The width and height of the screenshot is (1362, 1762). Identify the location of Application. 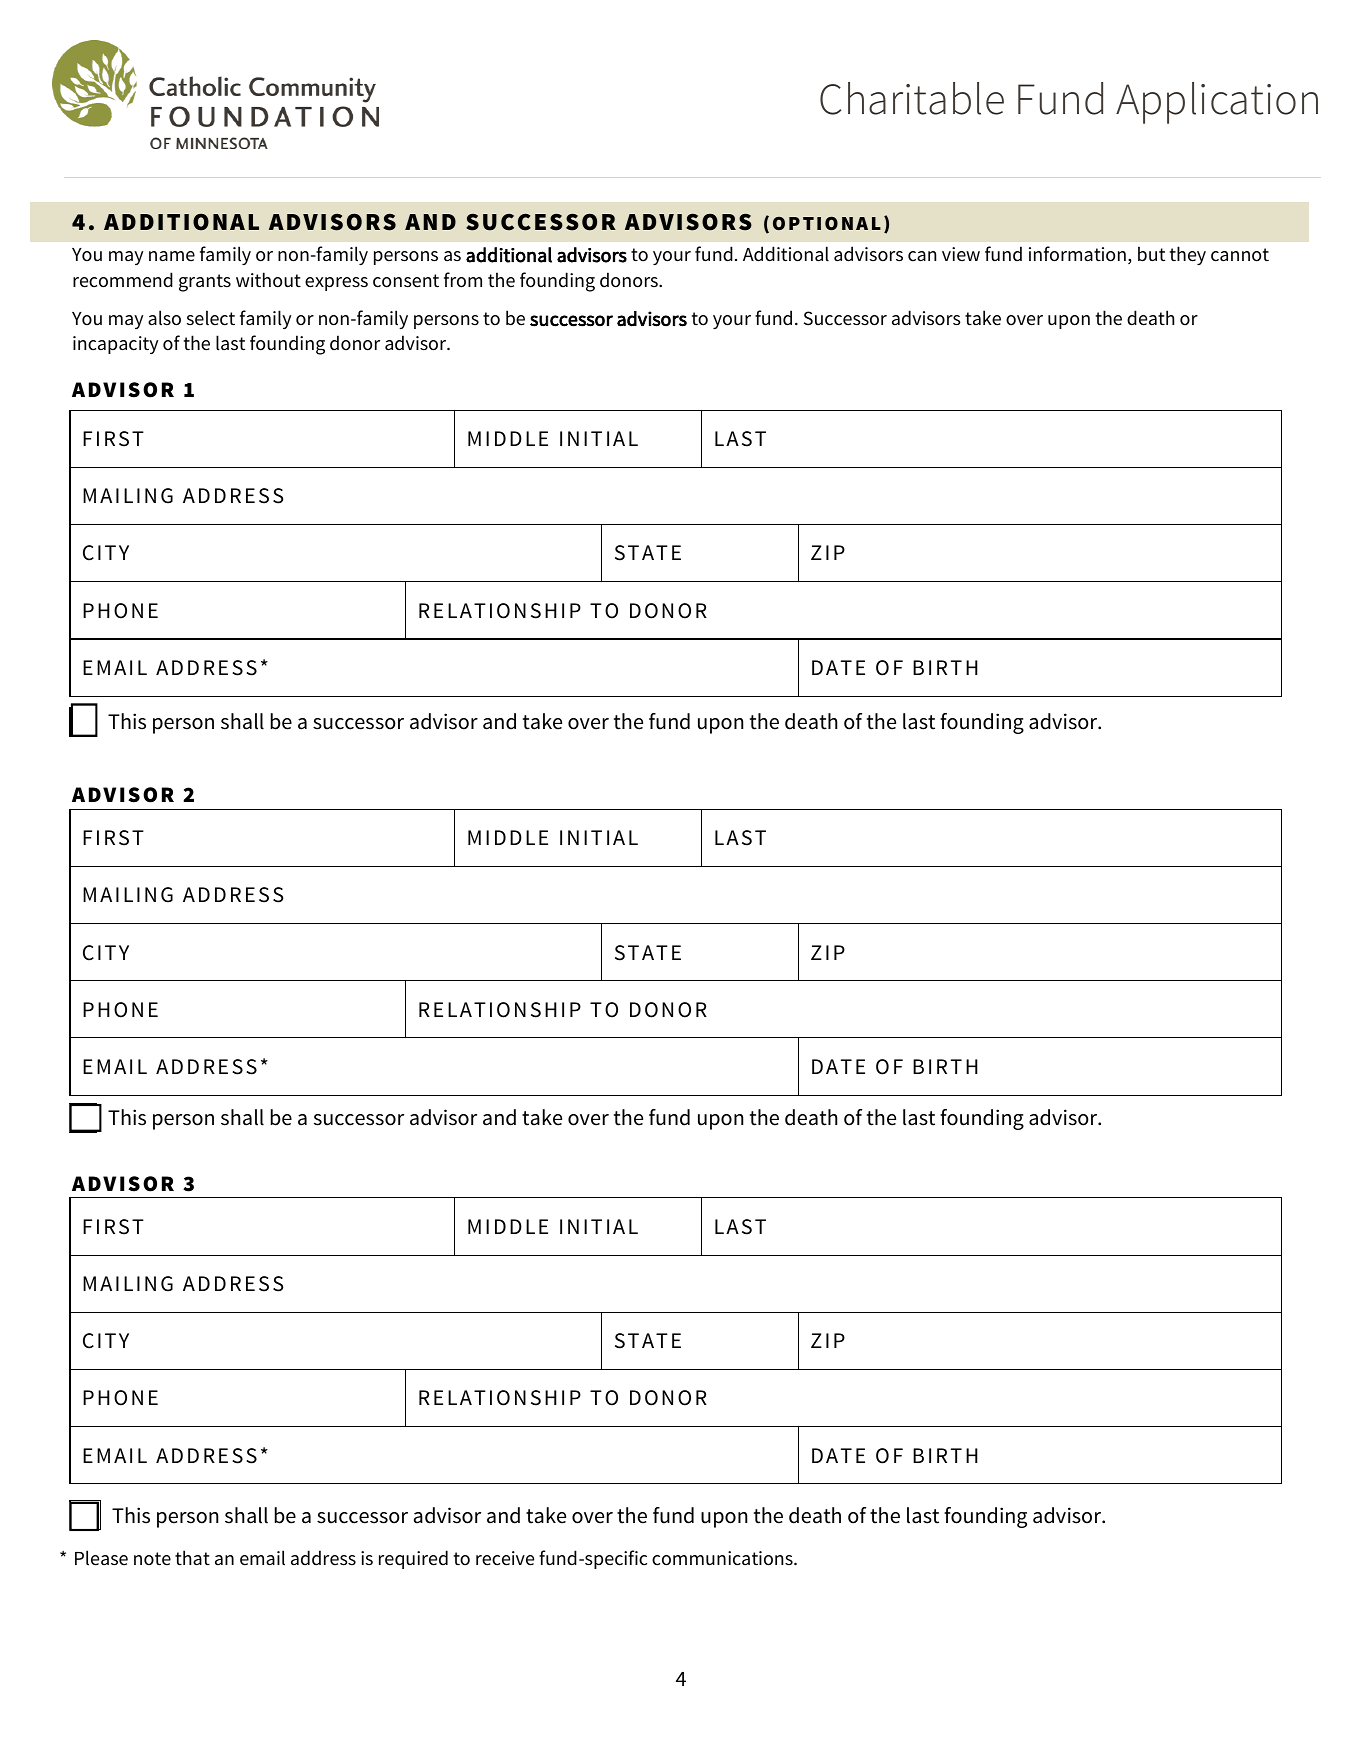
(1217, 103).
